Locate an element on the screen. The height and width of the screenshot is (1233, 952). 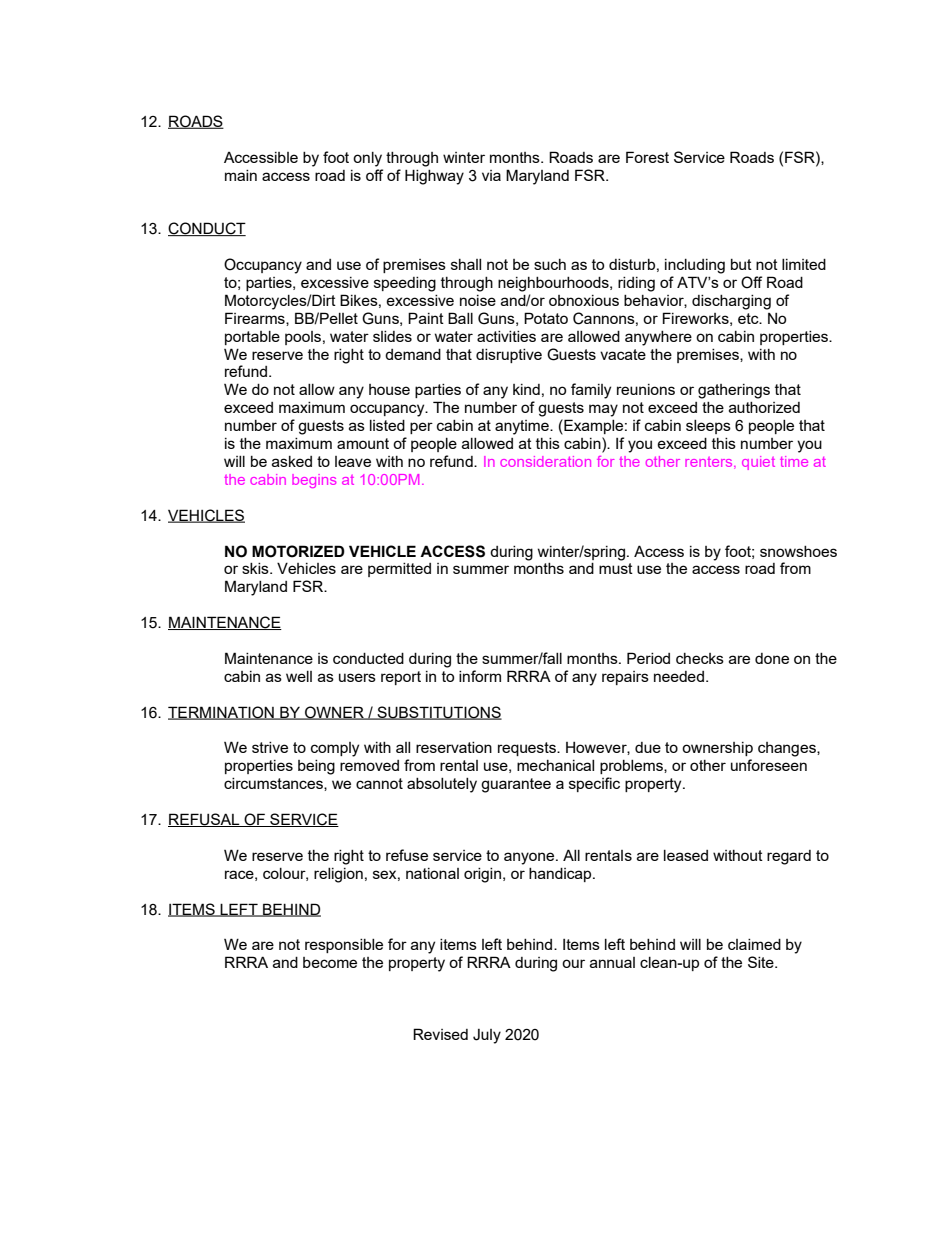
kind is located at coordinates (526, 389).
